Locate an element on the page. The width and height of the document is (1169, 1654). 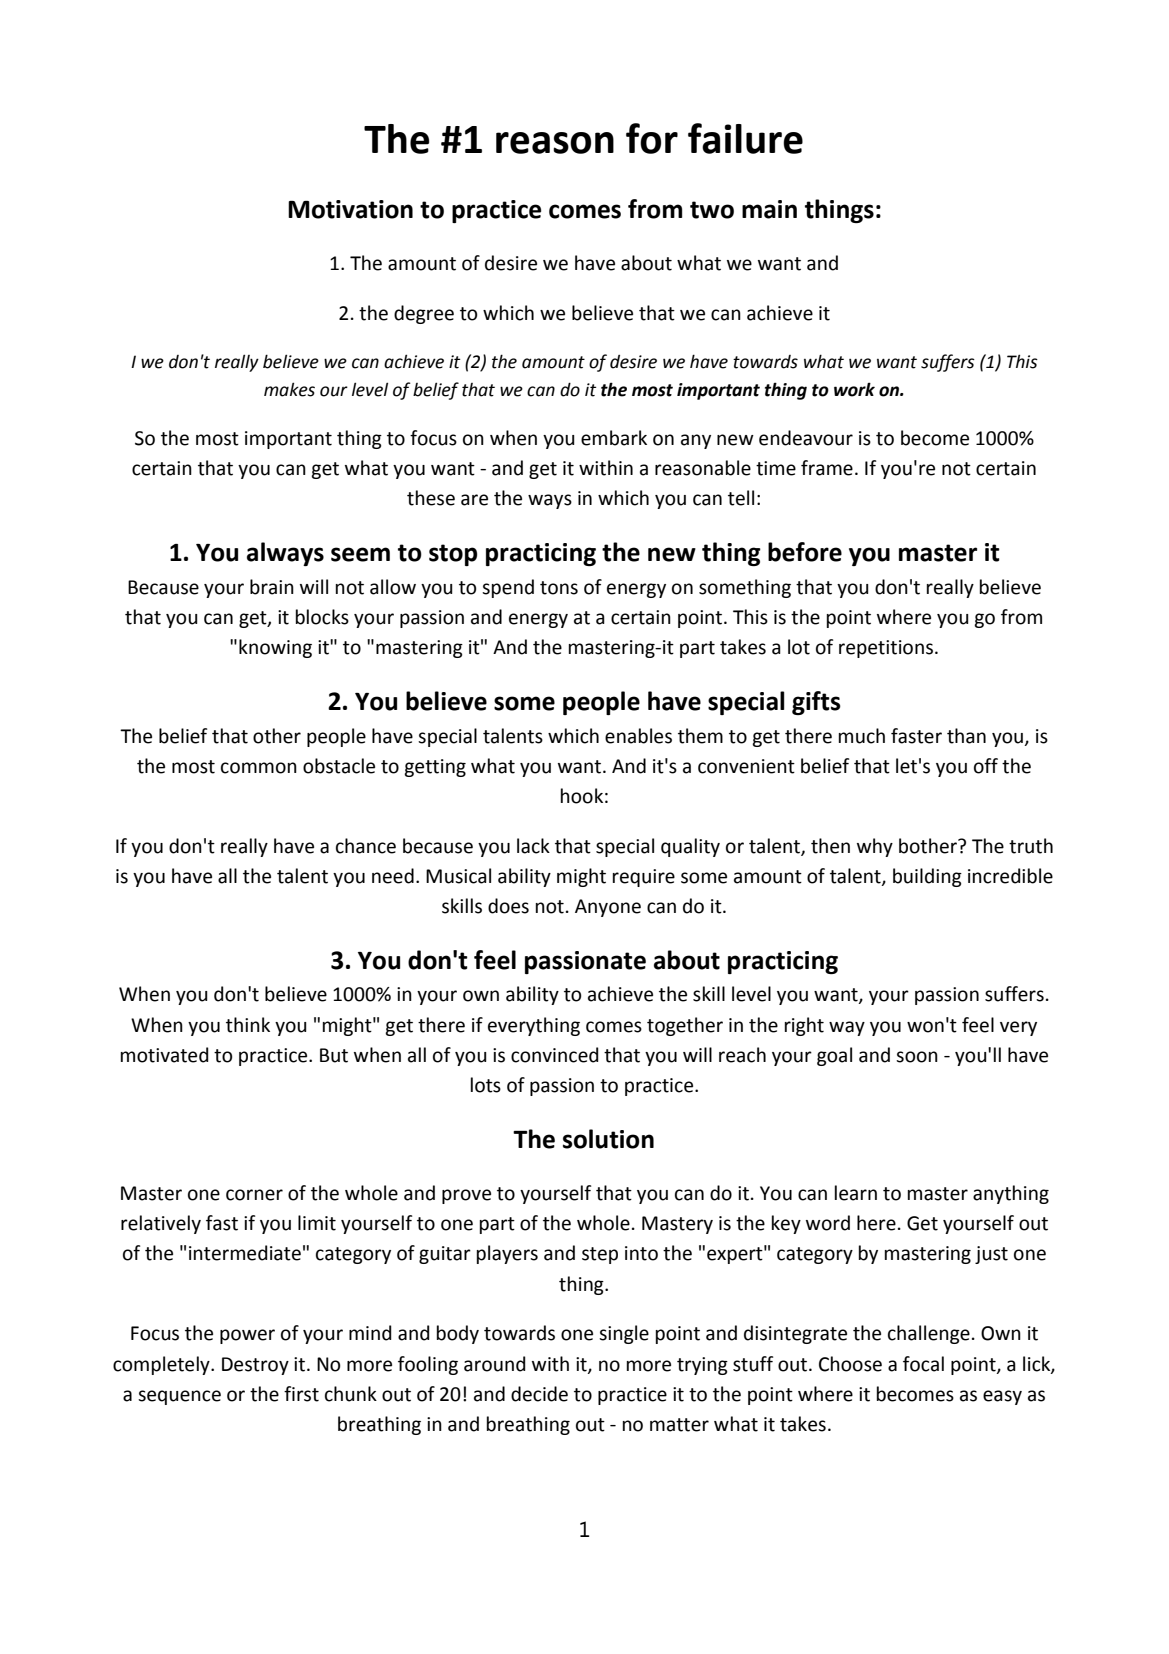
repetitions is located at coordinates (886, 649).
